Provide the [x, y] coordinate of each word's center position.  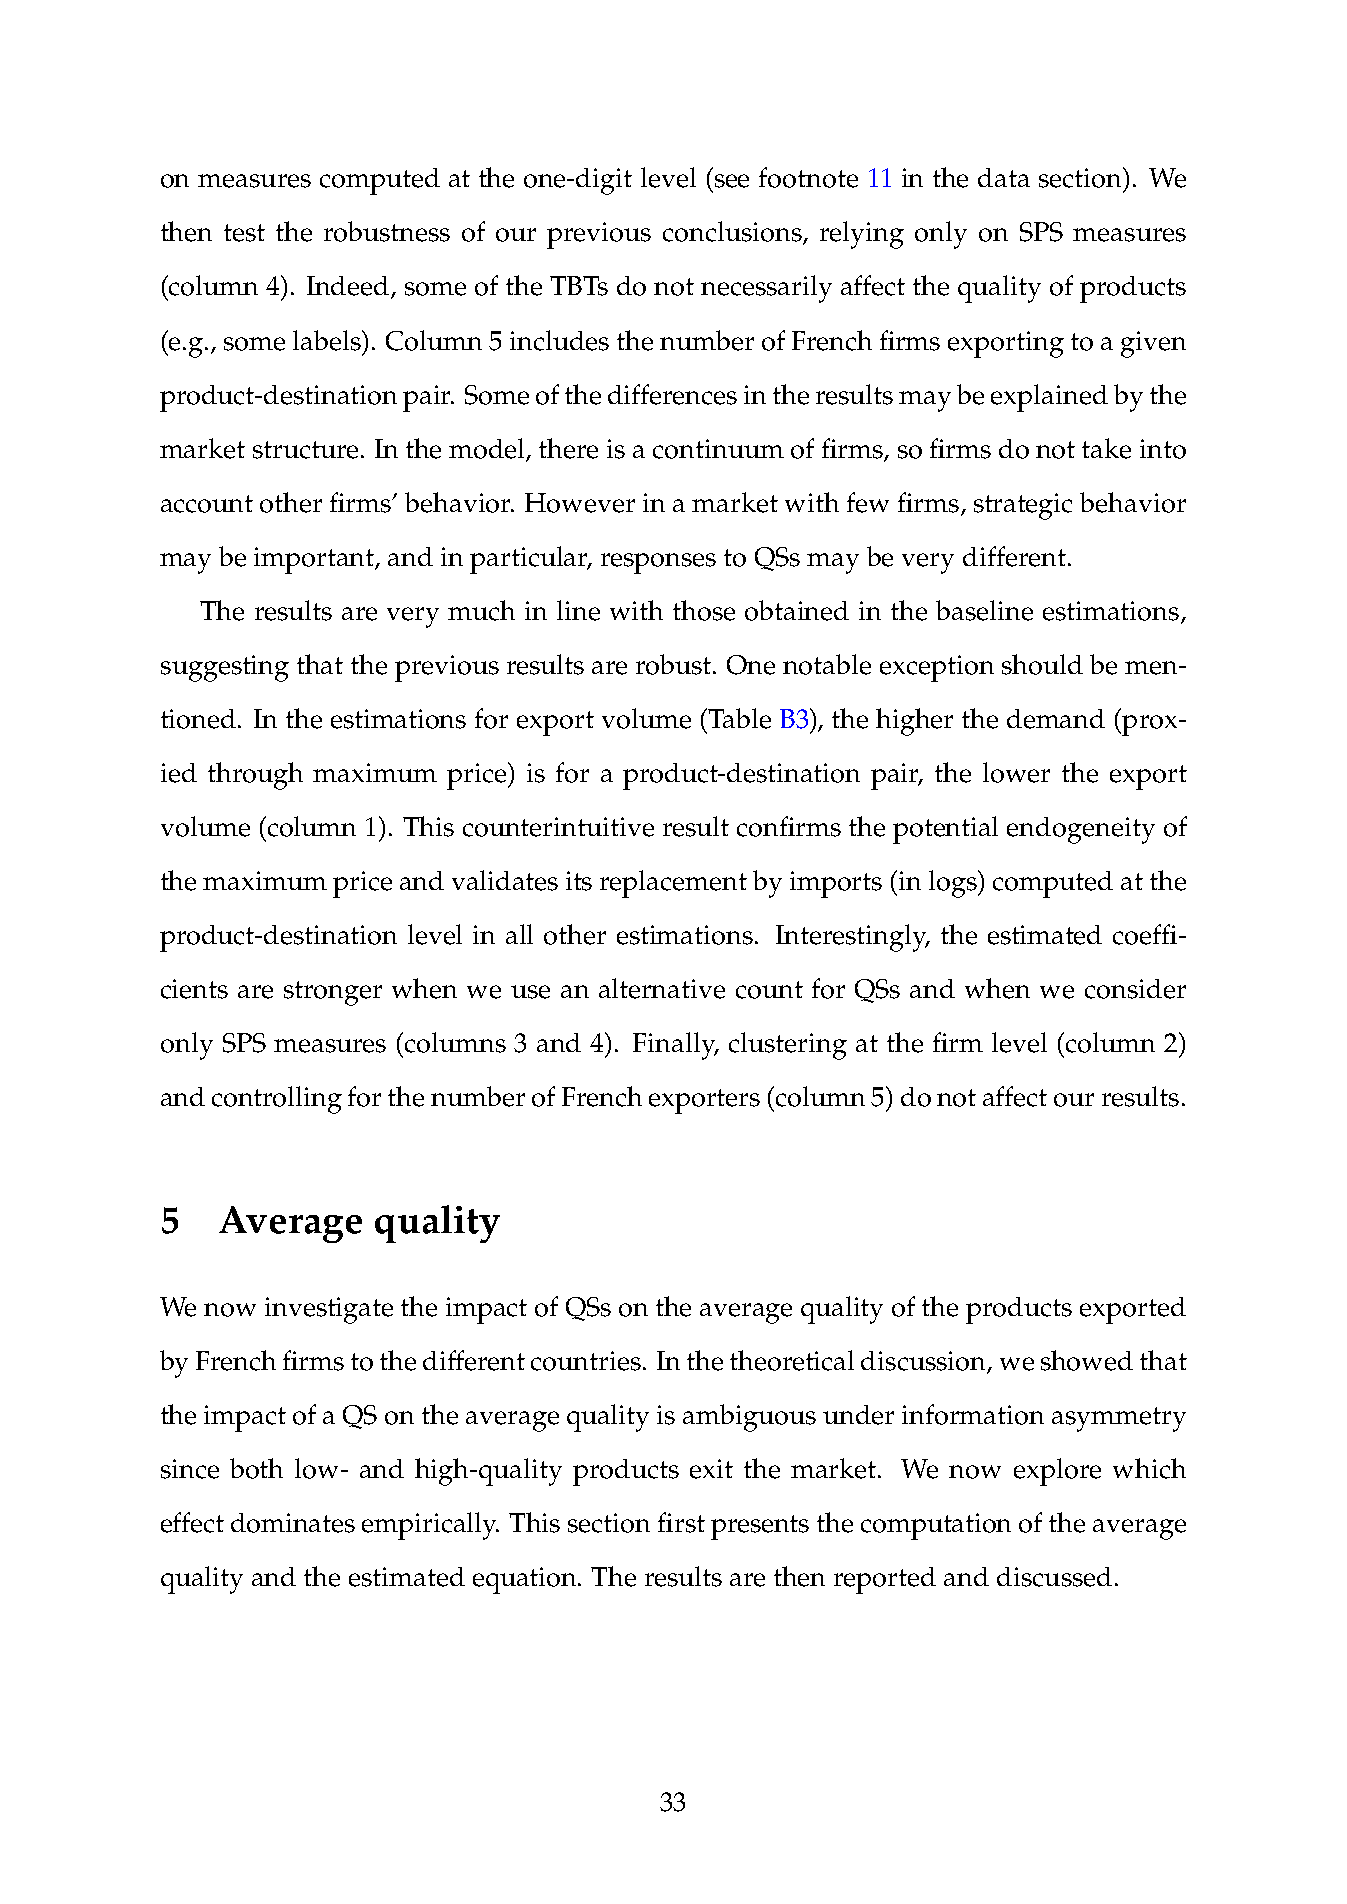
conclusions [733, 232]
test [244, 233]
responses [658, 563]
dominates [293, 1523]
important [315, 560]
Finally [675, 1046]
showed [1087, 1360]
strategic [1023, 506]
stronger [333, 993]
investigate [329, 1310]
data [1004, 177]
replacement [673, 884]
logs [954, 884]
